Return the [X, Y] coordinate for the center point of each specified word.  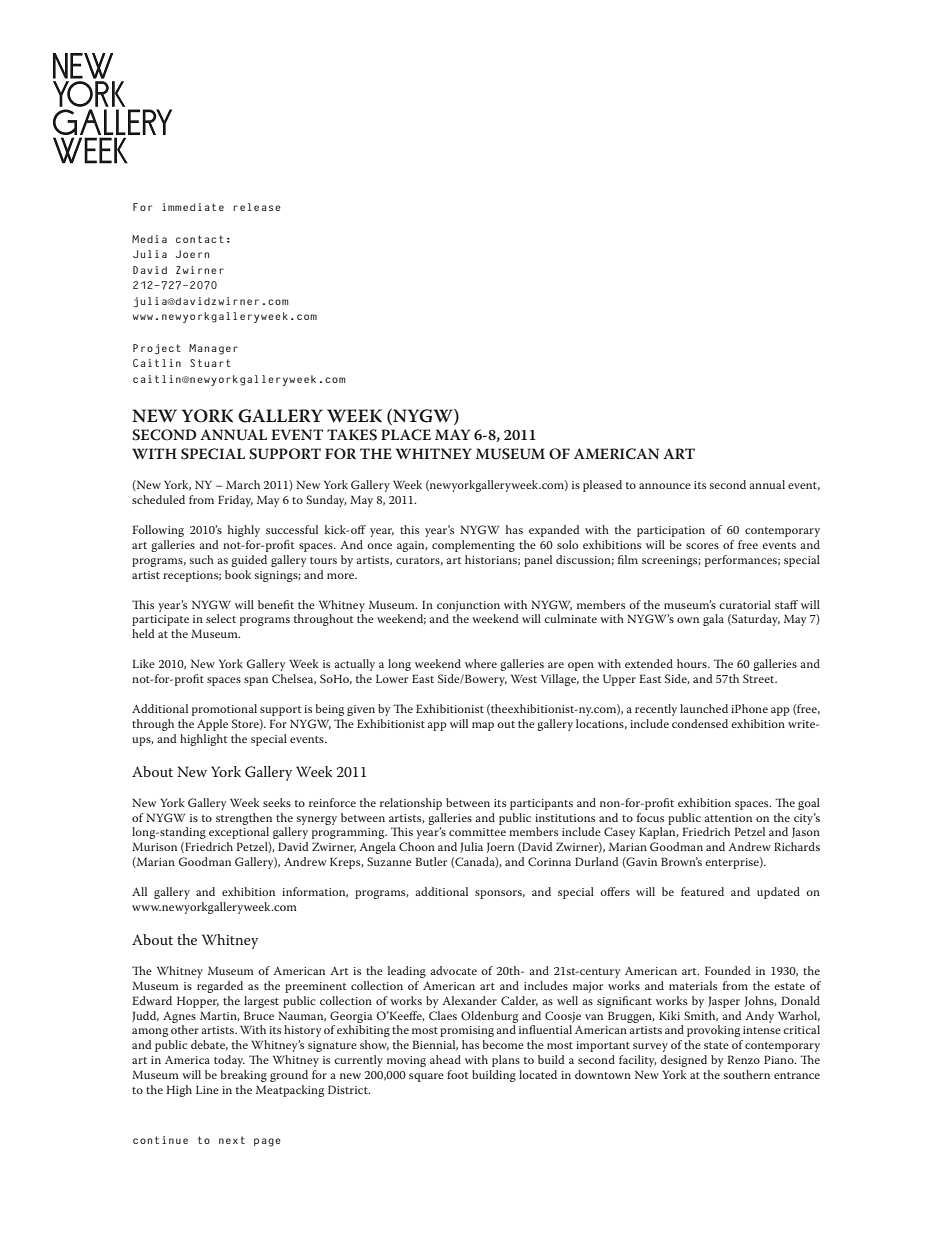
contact [200, 239]
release [257, 207]
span [256, 681]
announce [665, 486]
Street [760, 678]
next [232, 1140]
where [481, 663]
